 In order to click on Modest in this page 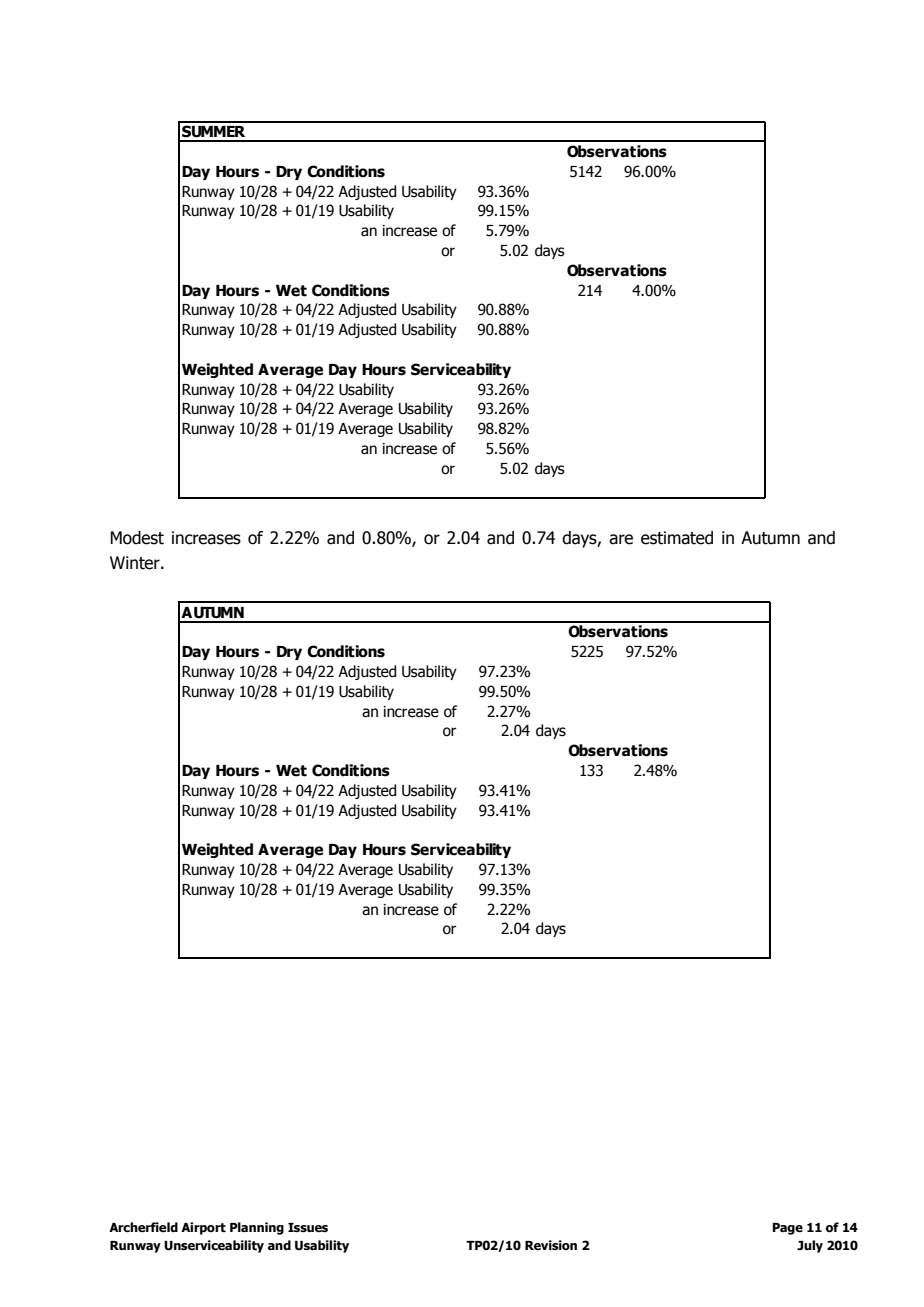, I will do `click(137, 538)`.
